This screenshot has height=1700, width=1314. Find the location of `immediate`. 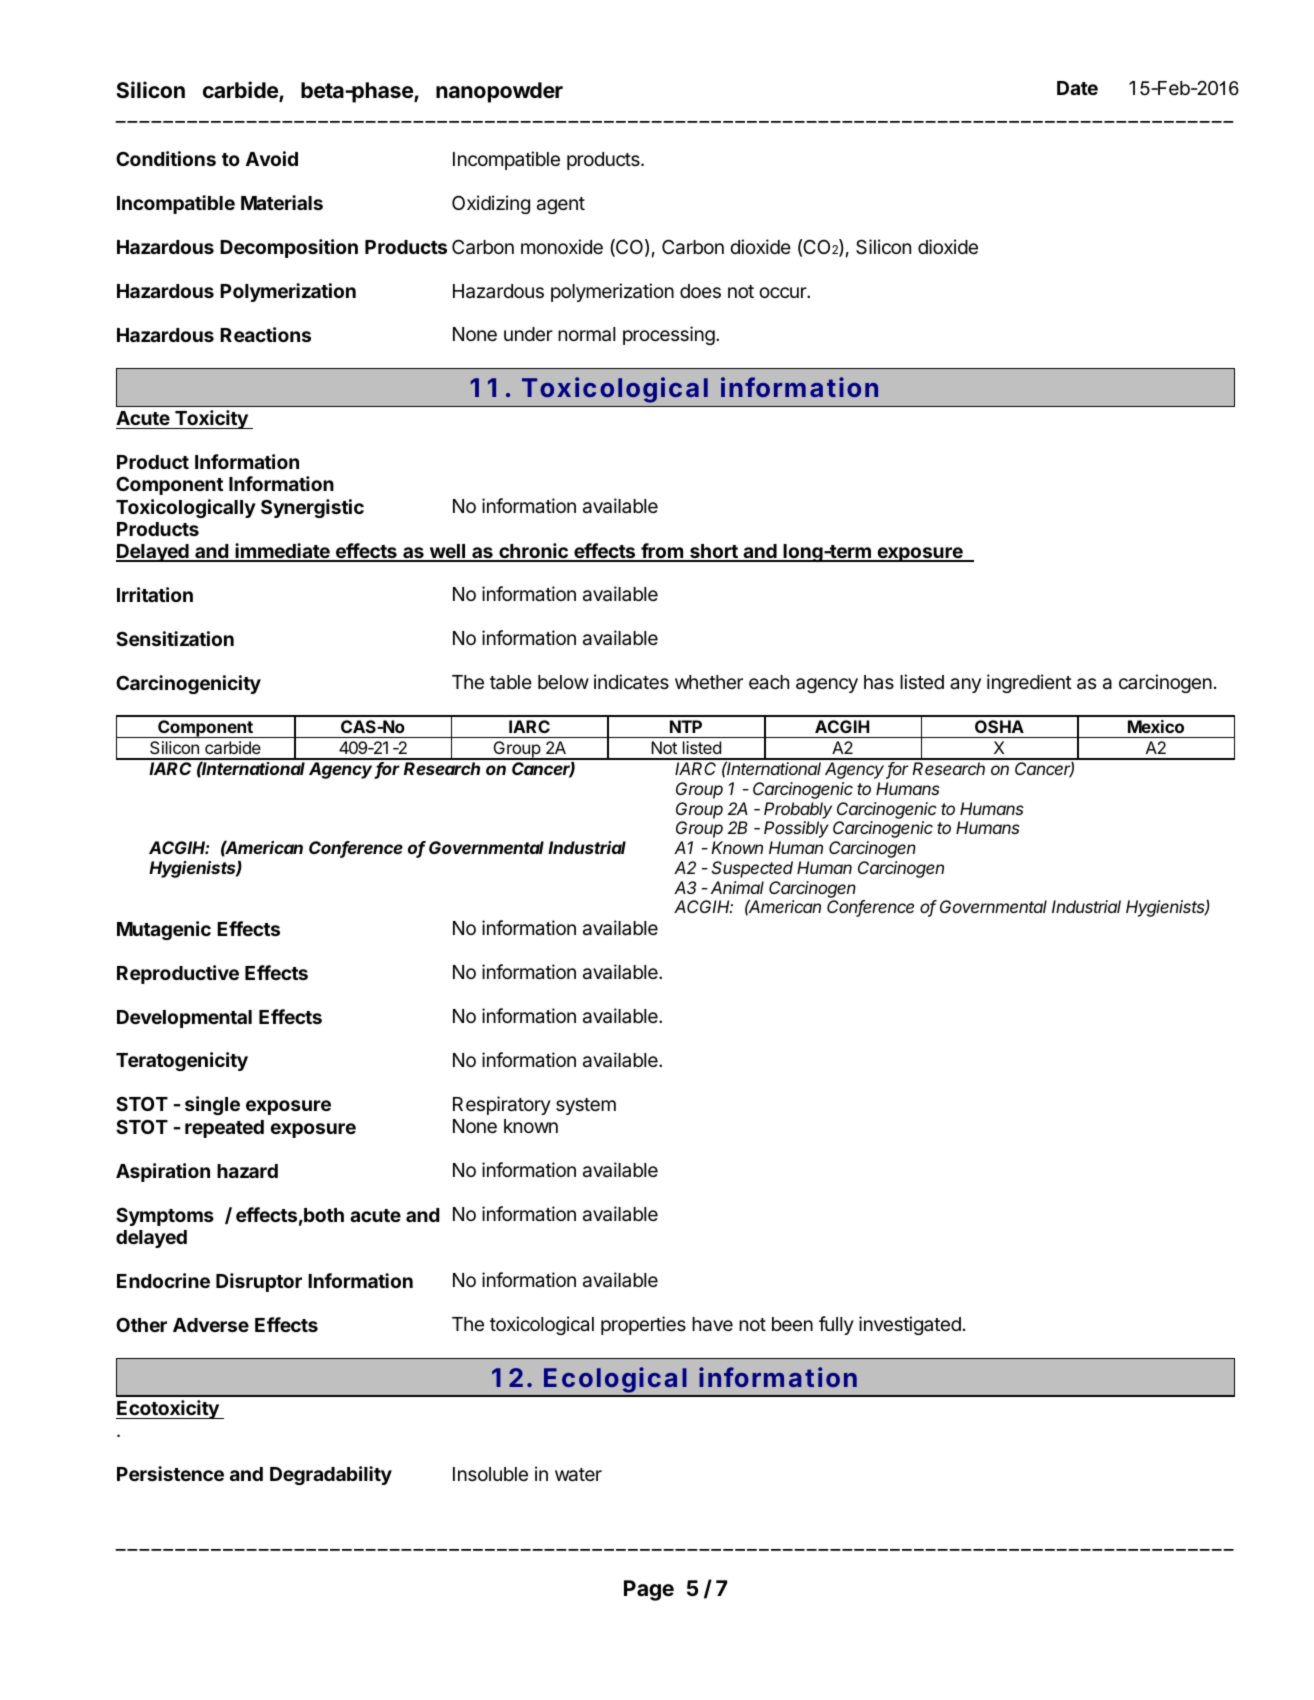

immediate is located at coordinates (282, 552).
